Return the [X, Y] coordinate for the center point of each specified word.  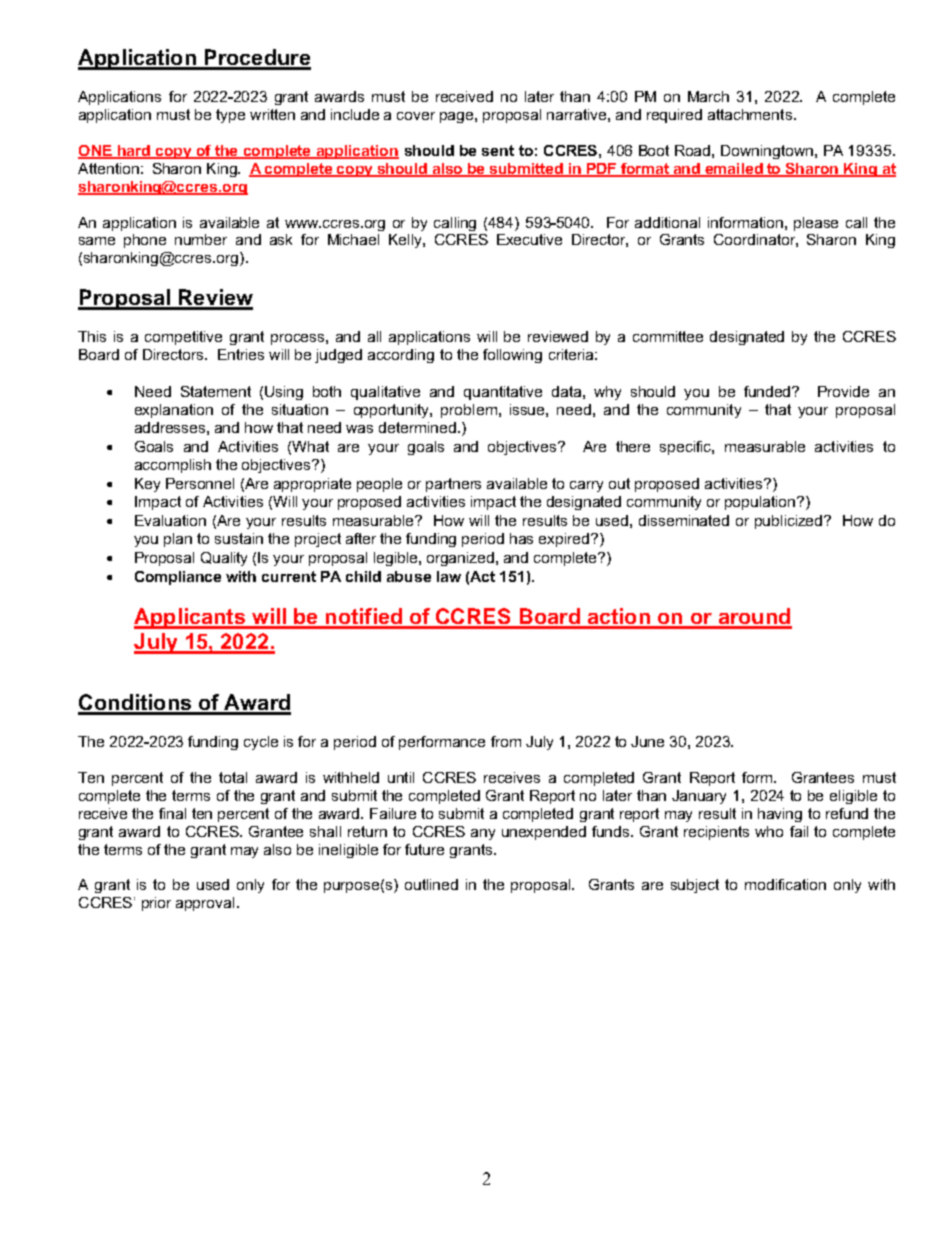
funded [768, 391]
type [230, 116]
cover [416, 116]
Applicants [190, 618]
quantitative [503, 393]
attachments [750, 114]
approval [205, 904]
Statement [216, 391]
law [449, 576]
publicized [790, 522]
